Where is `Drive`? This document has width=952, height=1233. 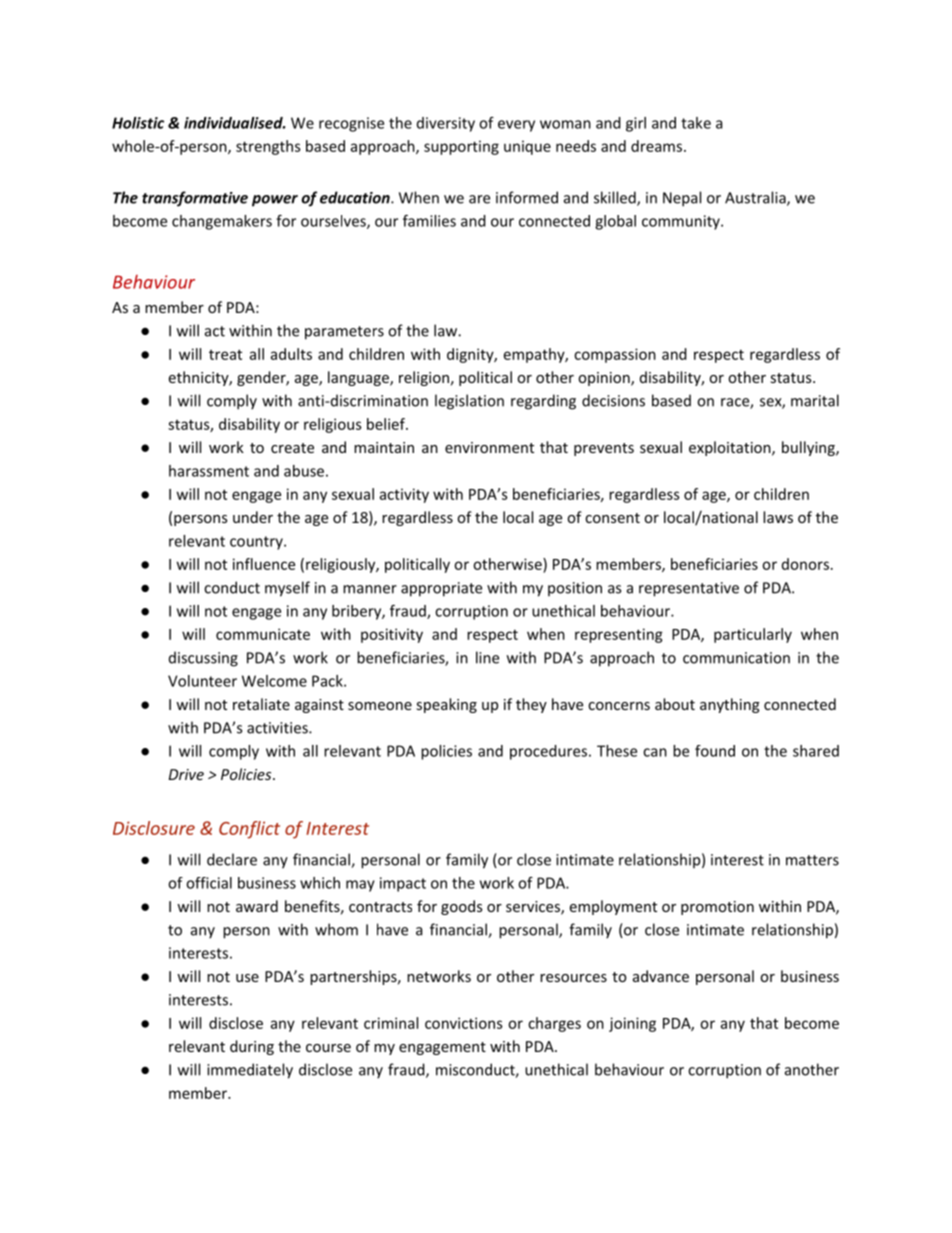
Drive is located at coordinates (186, 774).
